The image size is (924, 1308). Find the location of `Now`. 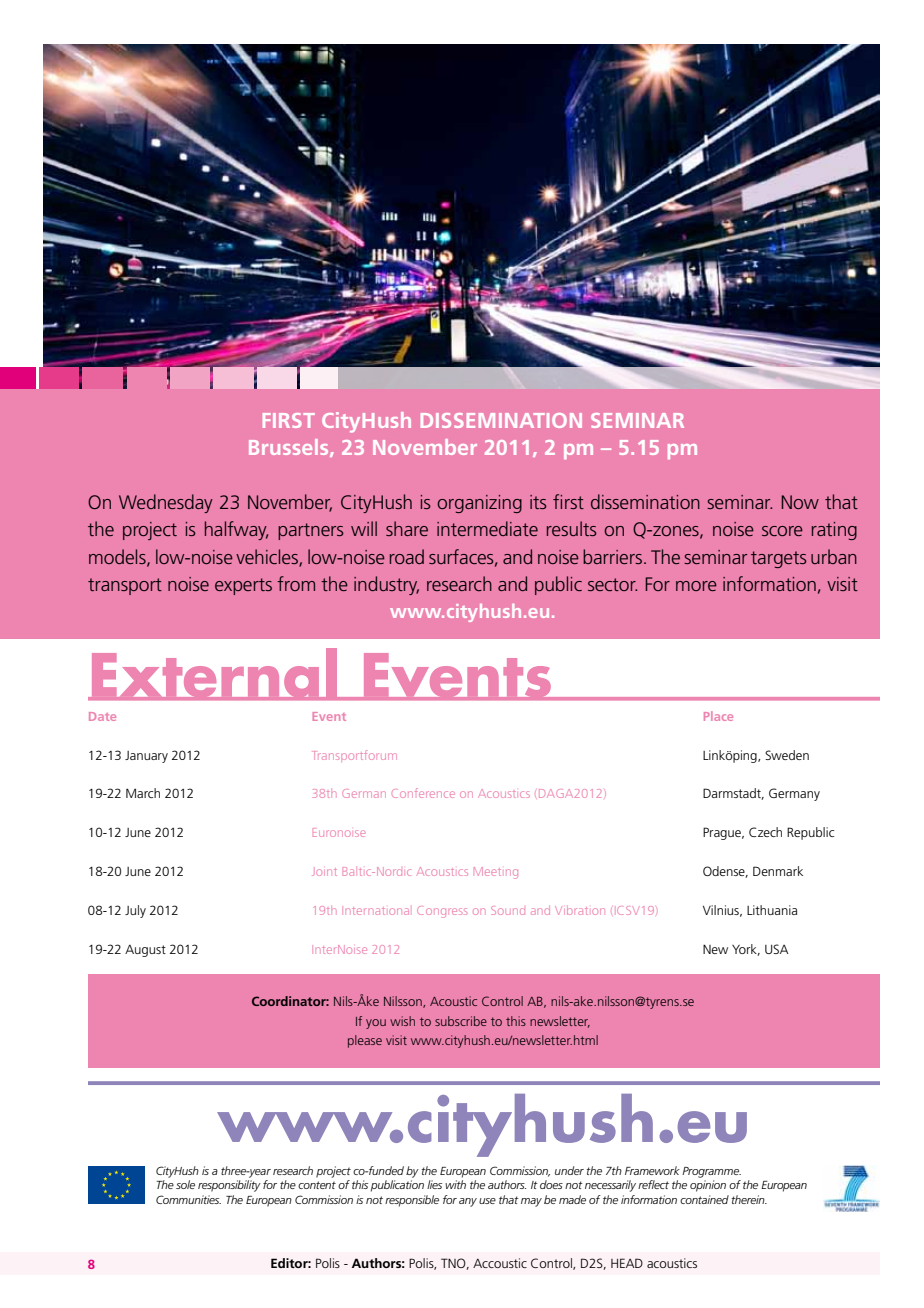

Now is located at coordinates (800, 502).
